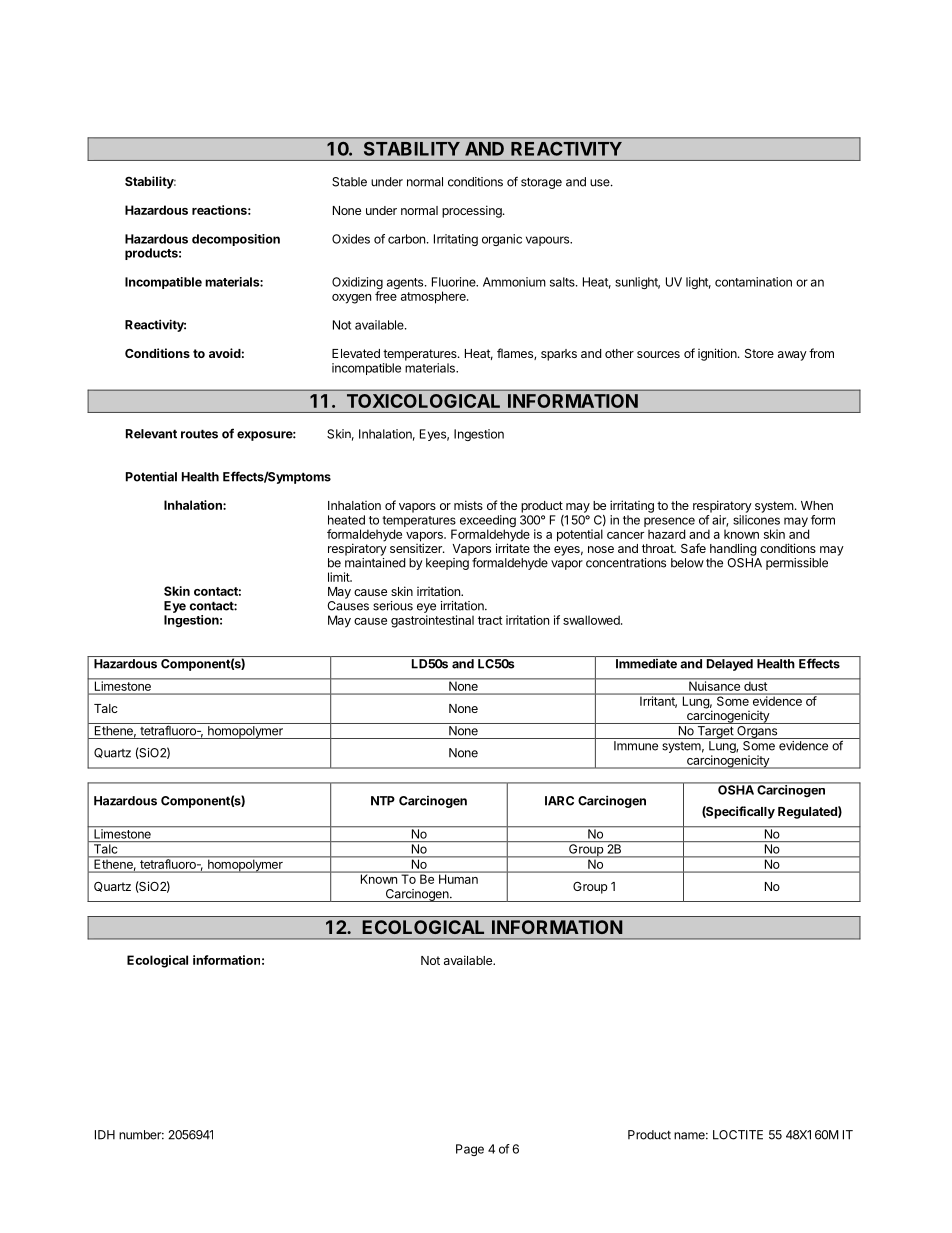  I want to click on contamination, so click(753, 282).
